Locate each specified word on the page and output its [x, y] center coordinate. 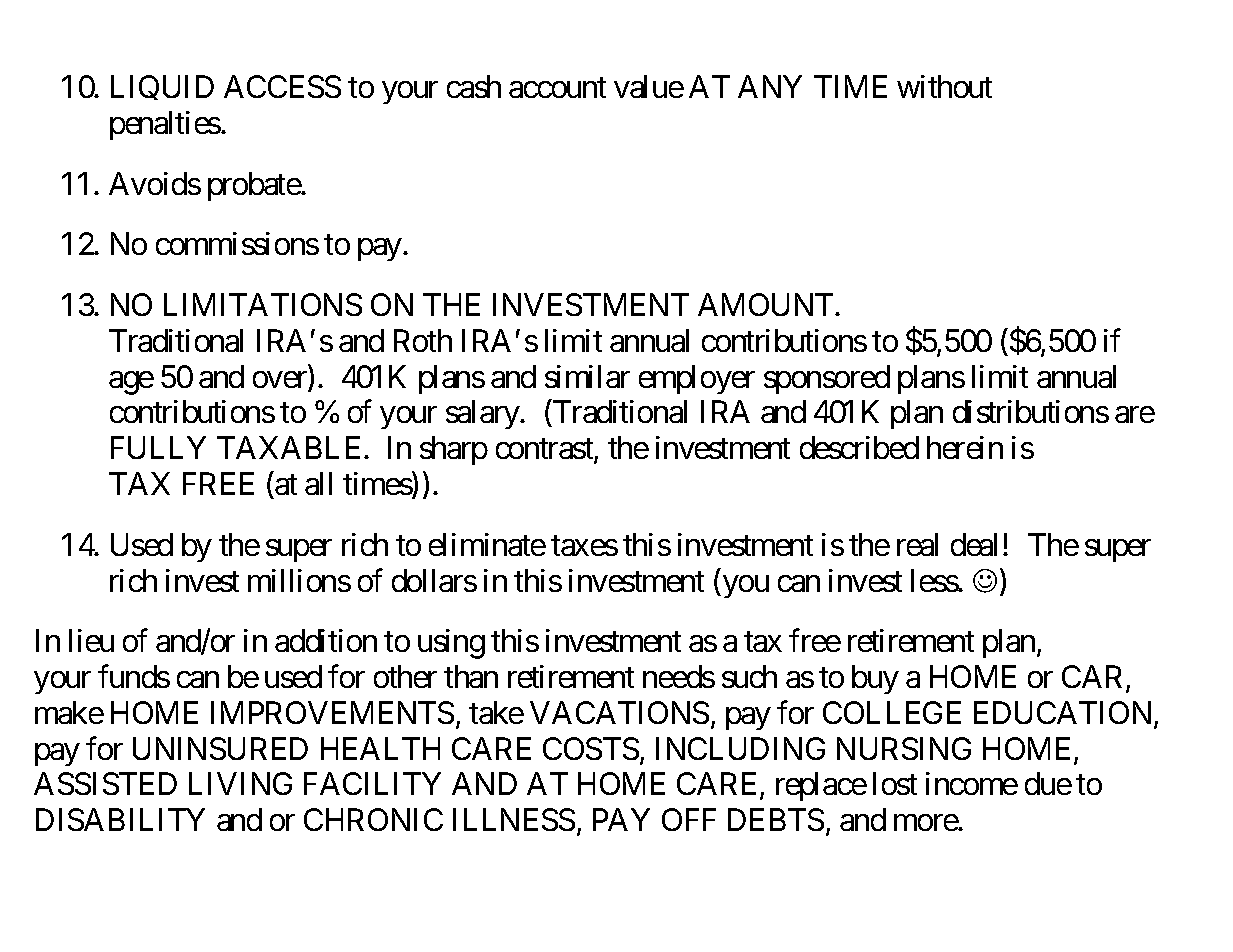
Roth [423, 340]
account [557, 88]
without [944, 86]
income [972, 783]
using [451, 644]
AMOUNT [767, 304]
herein [965, 447]
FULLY [158, 448]
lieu [91, 640]
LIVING [240, 783]
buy [875, 679]
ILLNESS [514, 819]
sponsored [827, 379]
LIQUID [162, 87]
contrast [545, 451]
